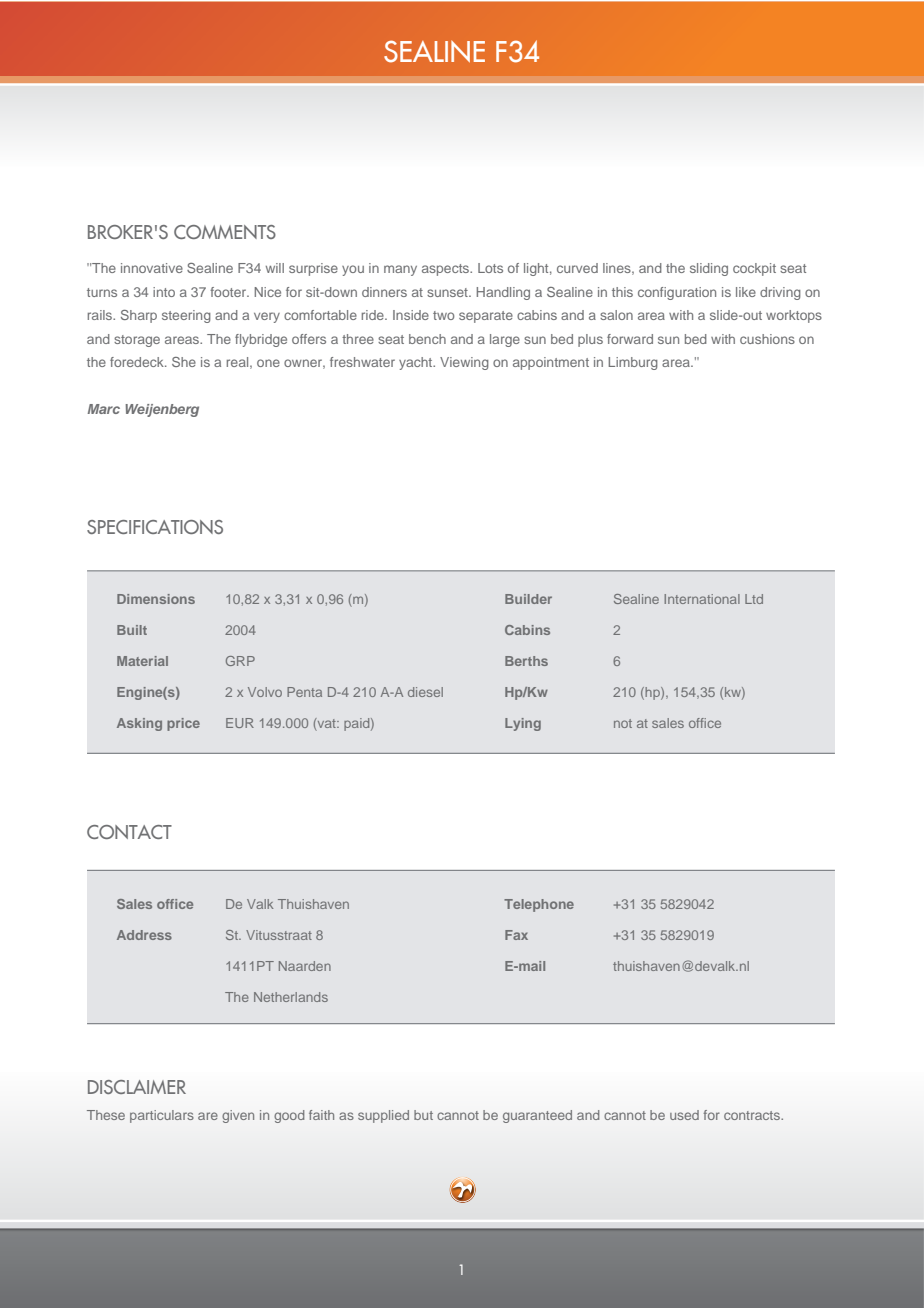 The image size is (924, 1308). I want to click on particulars, so click(162, 1116).
